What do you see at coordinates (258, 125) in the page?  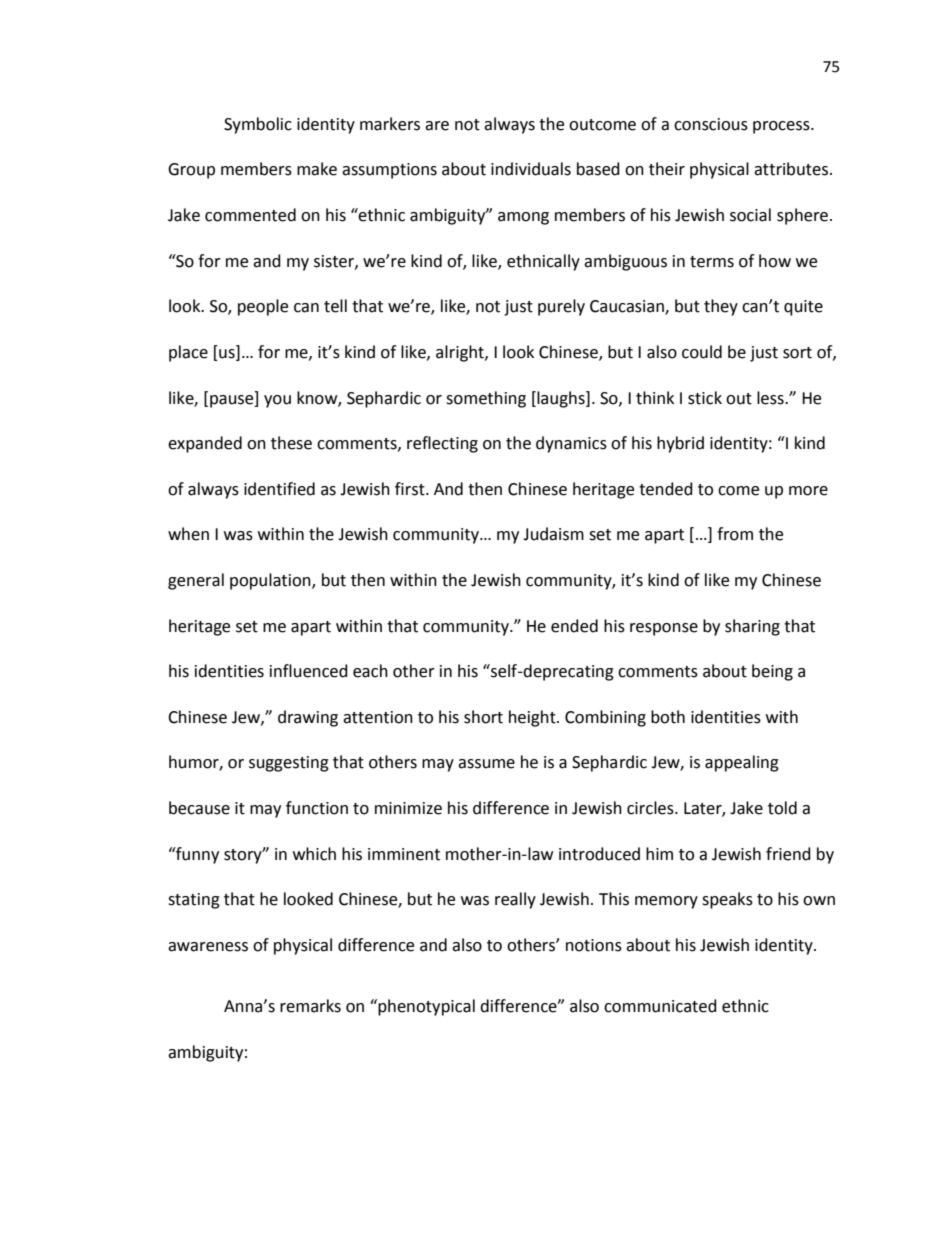 I see `Symbolic` at bounding box center [258, 125].
